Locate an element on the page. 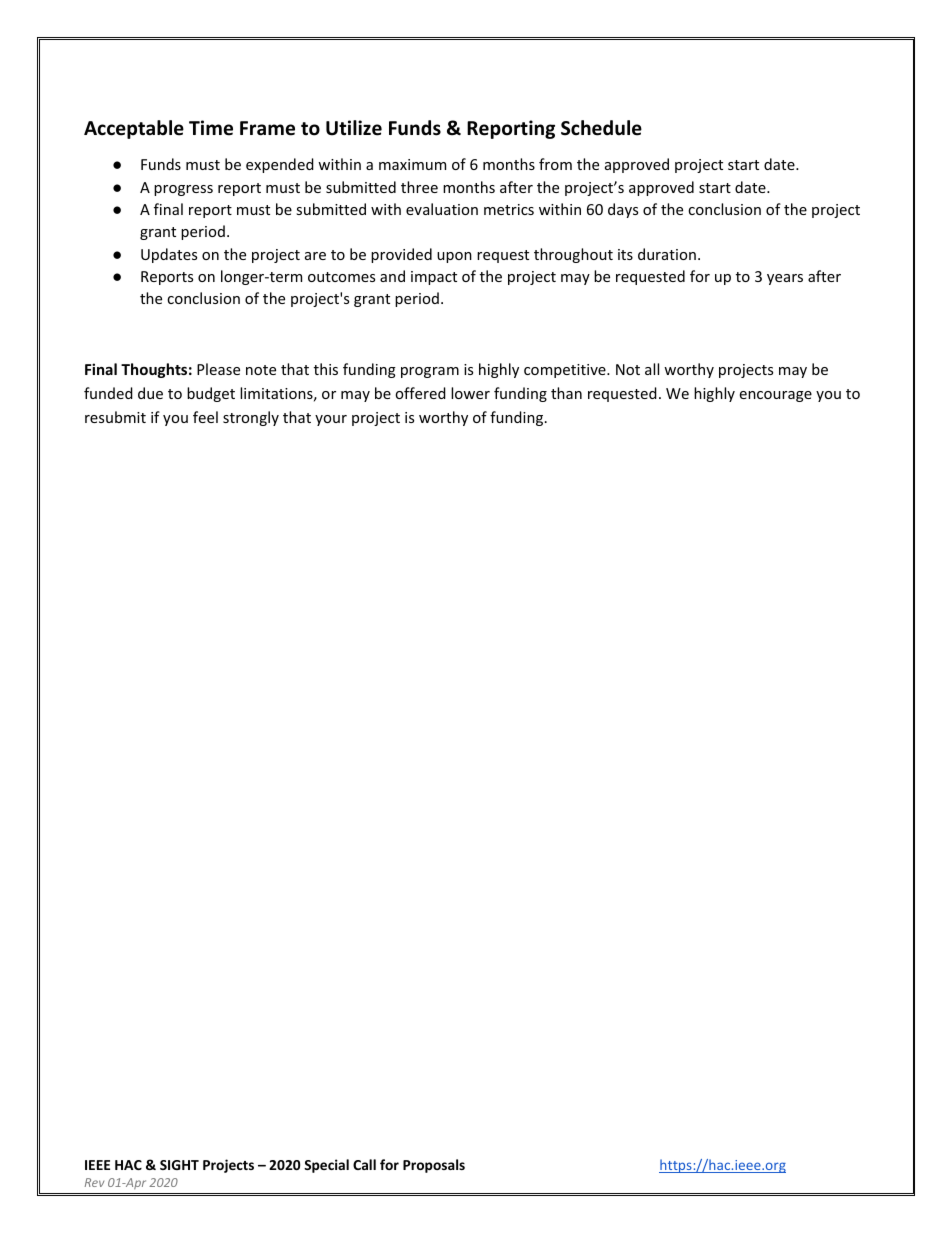 The width and height of the page is (952, 1233). maximum is located at coordinates (412, 164).
